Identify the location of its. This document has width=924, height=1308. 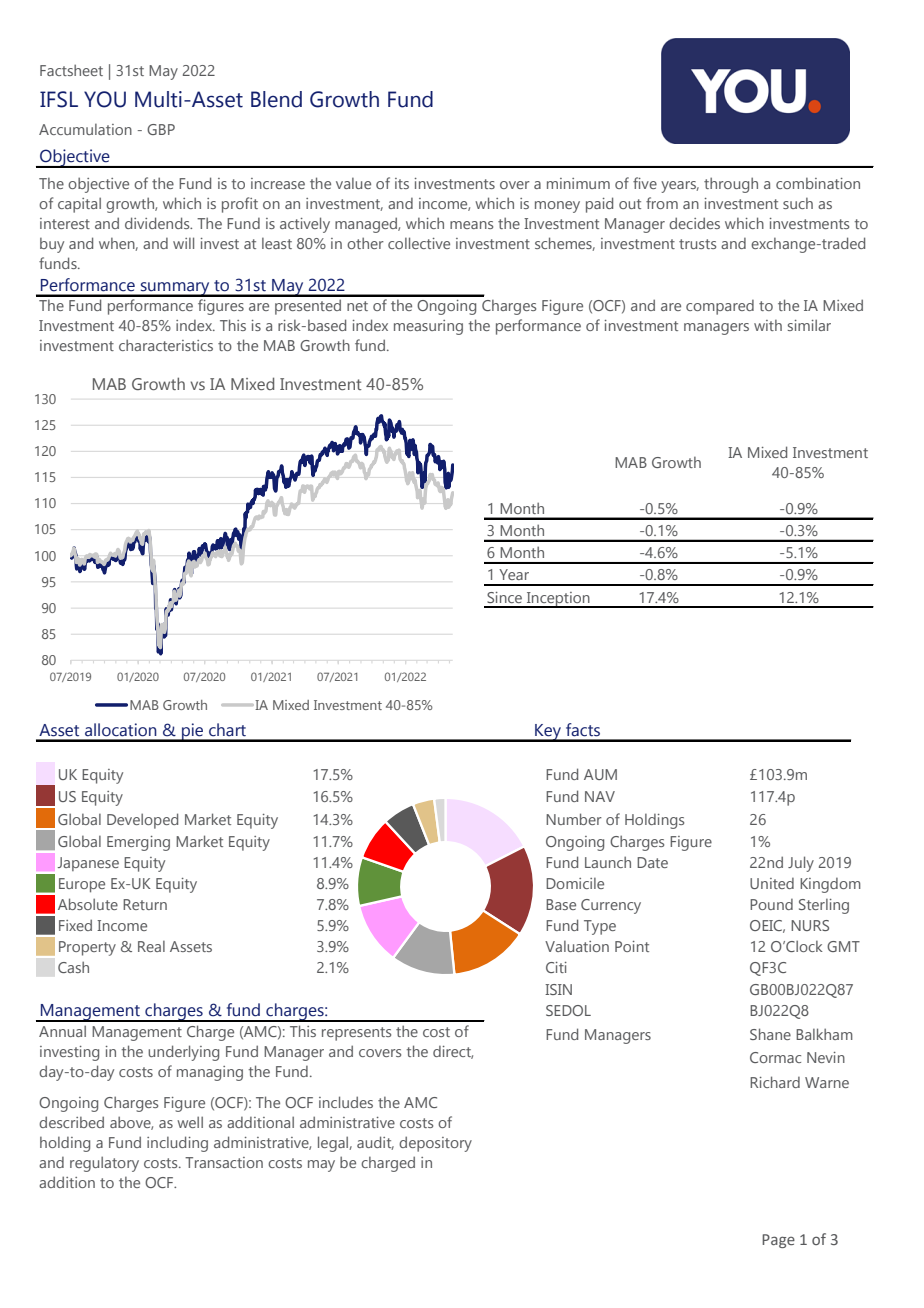
(402, 183).
